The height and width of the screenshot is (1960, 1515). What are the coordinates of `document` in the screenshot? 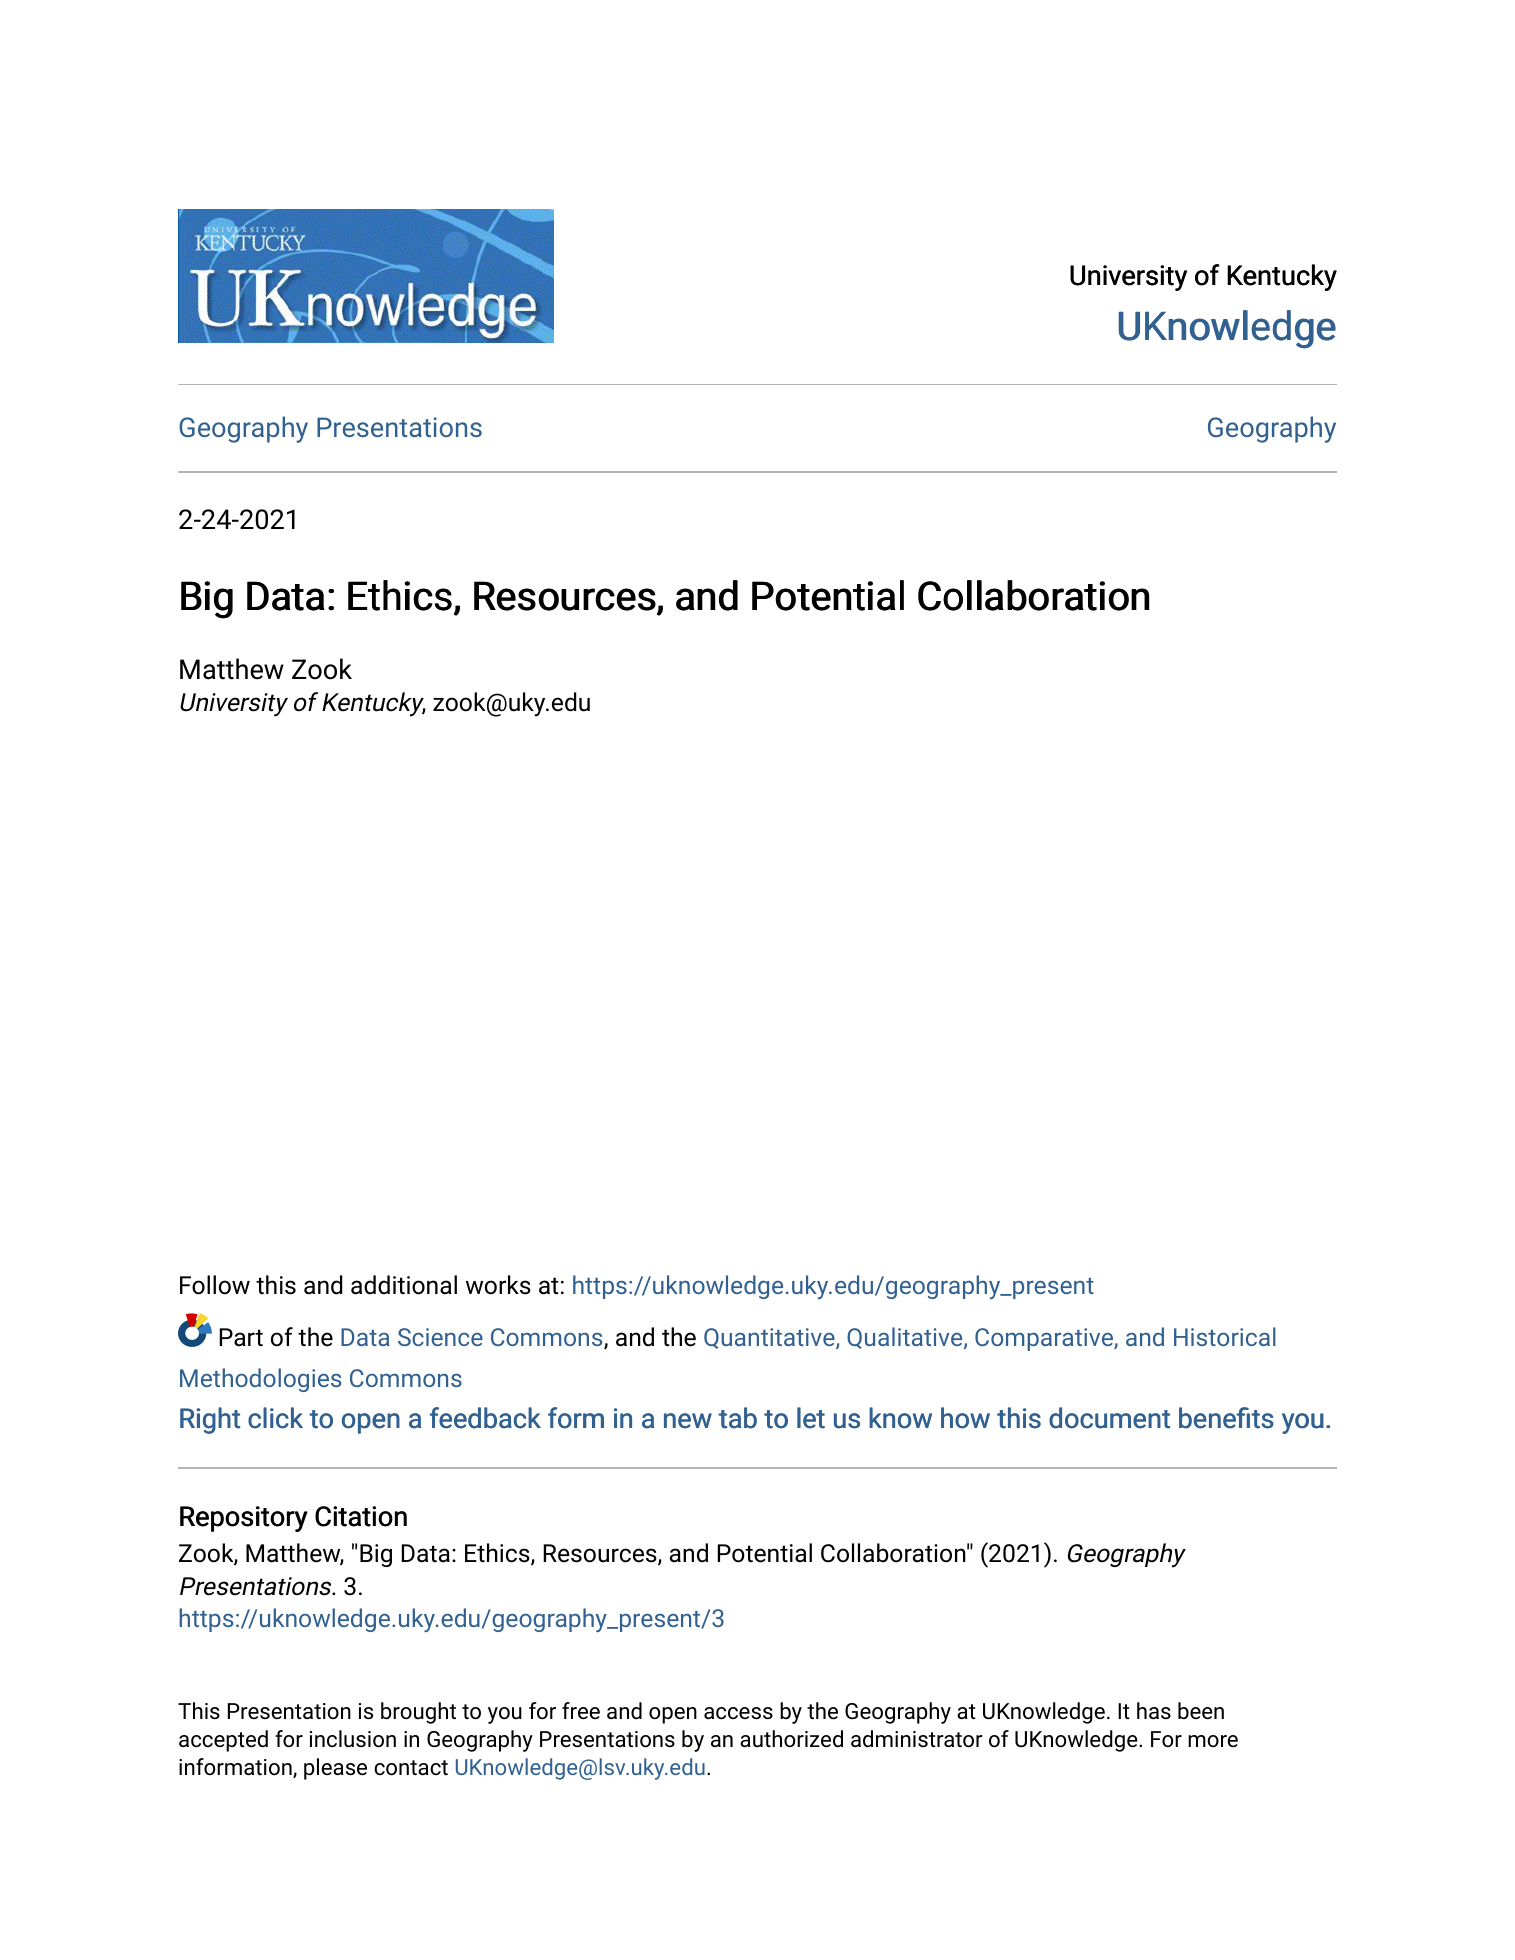 It's located at (1109, 1418).
